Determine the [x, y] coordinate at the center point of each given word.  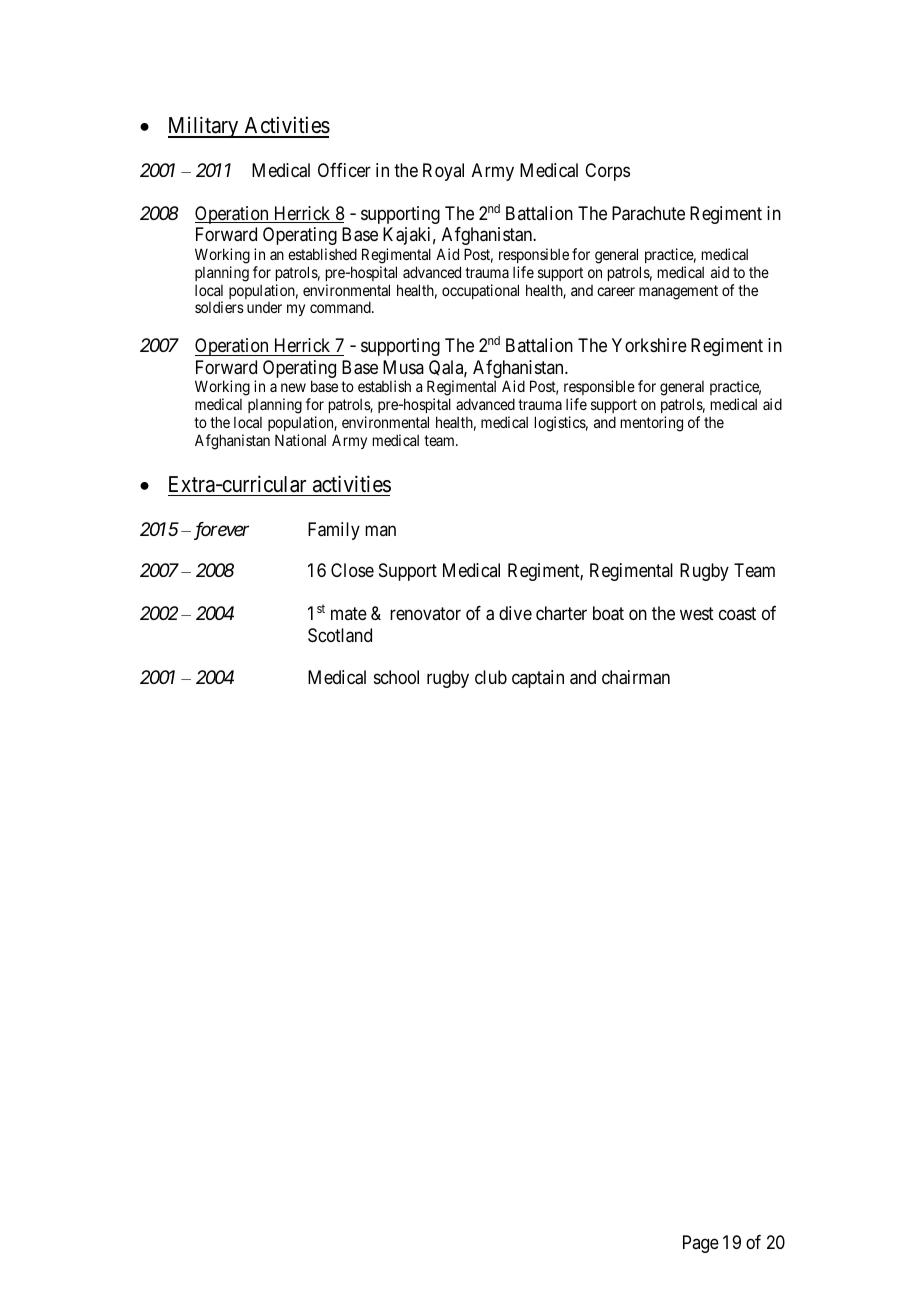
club [491, 677]
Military [204, 127]
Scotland [340, 635]
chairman [636, 677]
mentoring [652, 424]
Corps [607, 172]
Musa [403, 367]
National [300, 440]
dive [515, 613]
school [396, 677]
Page [701, 1244]
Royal [443, 172]
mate [349, 613]
